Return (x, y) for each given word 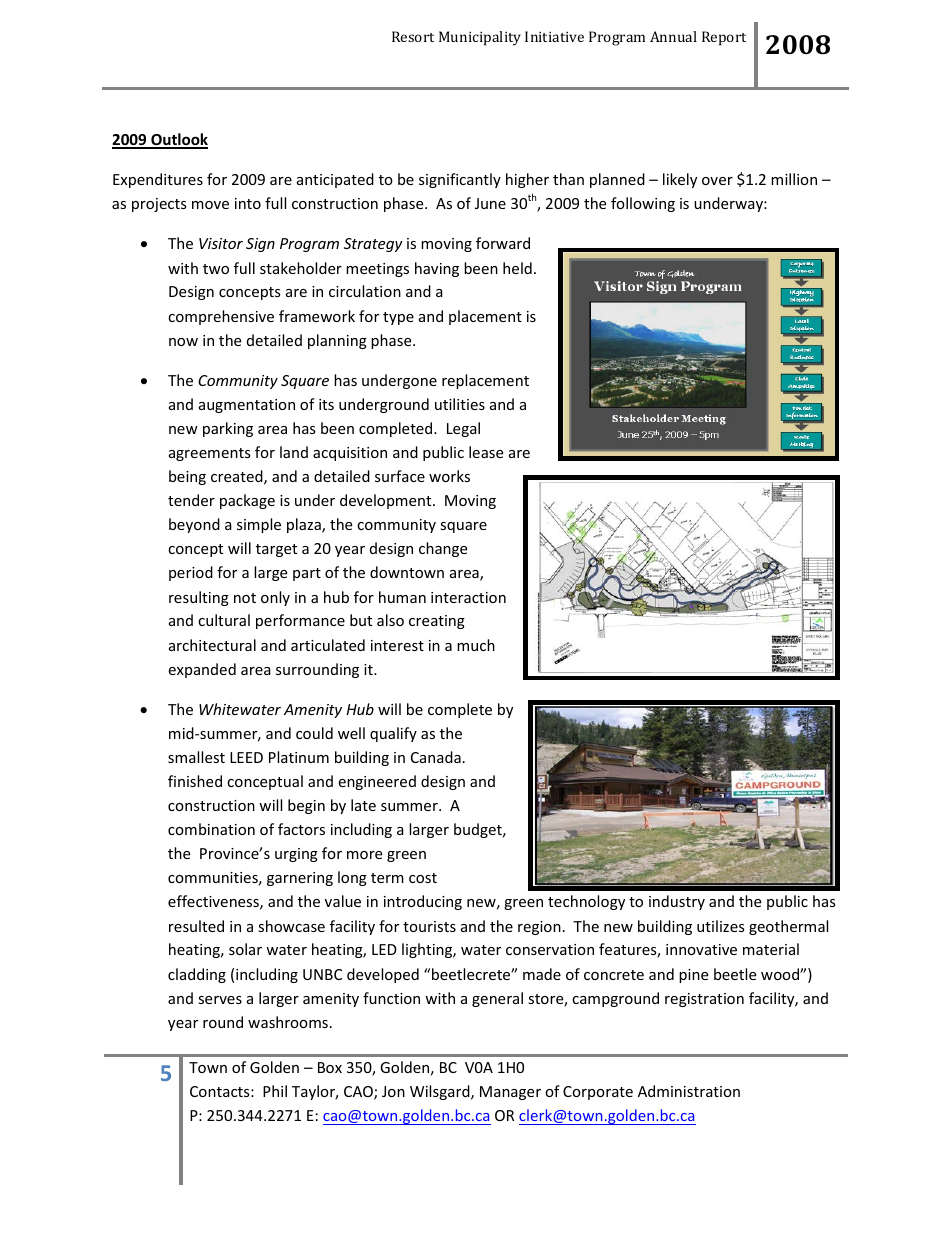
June (490, 203)
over (717, 181)
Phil (275, 1091)
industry (677, 902)
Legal (463, 429)
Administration (689, 1091)
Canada (436, 757)
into (248, 203)
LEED (246, 757)
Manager (510, 1093)
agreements (210, 454)
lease (486, 452)
